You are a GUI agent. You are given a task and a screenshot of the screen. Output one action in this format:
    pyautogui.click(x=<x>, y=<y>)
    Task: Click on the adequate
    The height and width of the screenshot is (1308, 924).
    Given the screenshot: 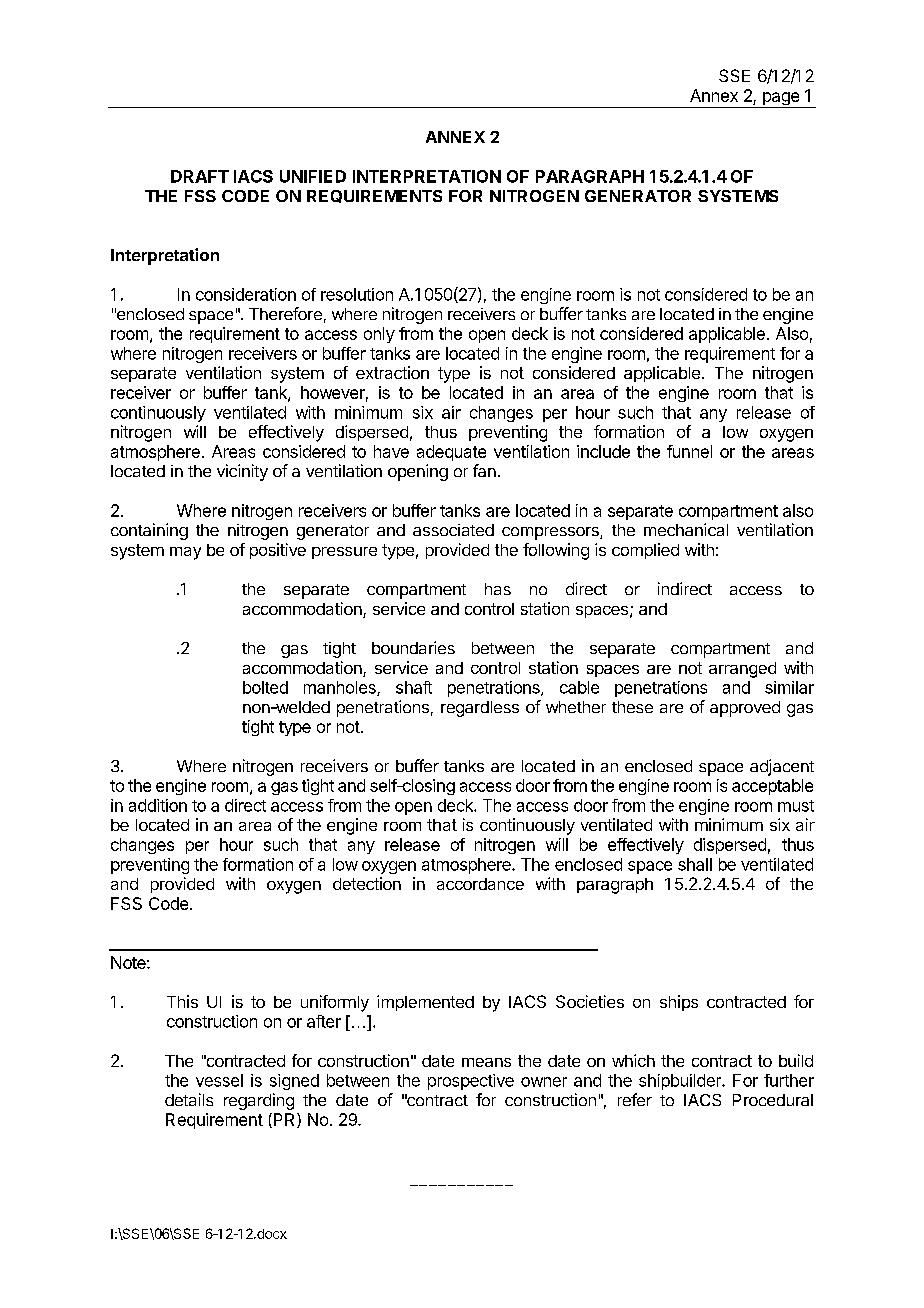 What is the action you would take?
    pyautogui.click(x=451, y=453)
